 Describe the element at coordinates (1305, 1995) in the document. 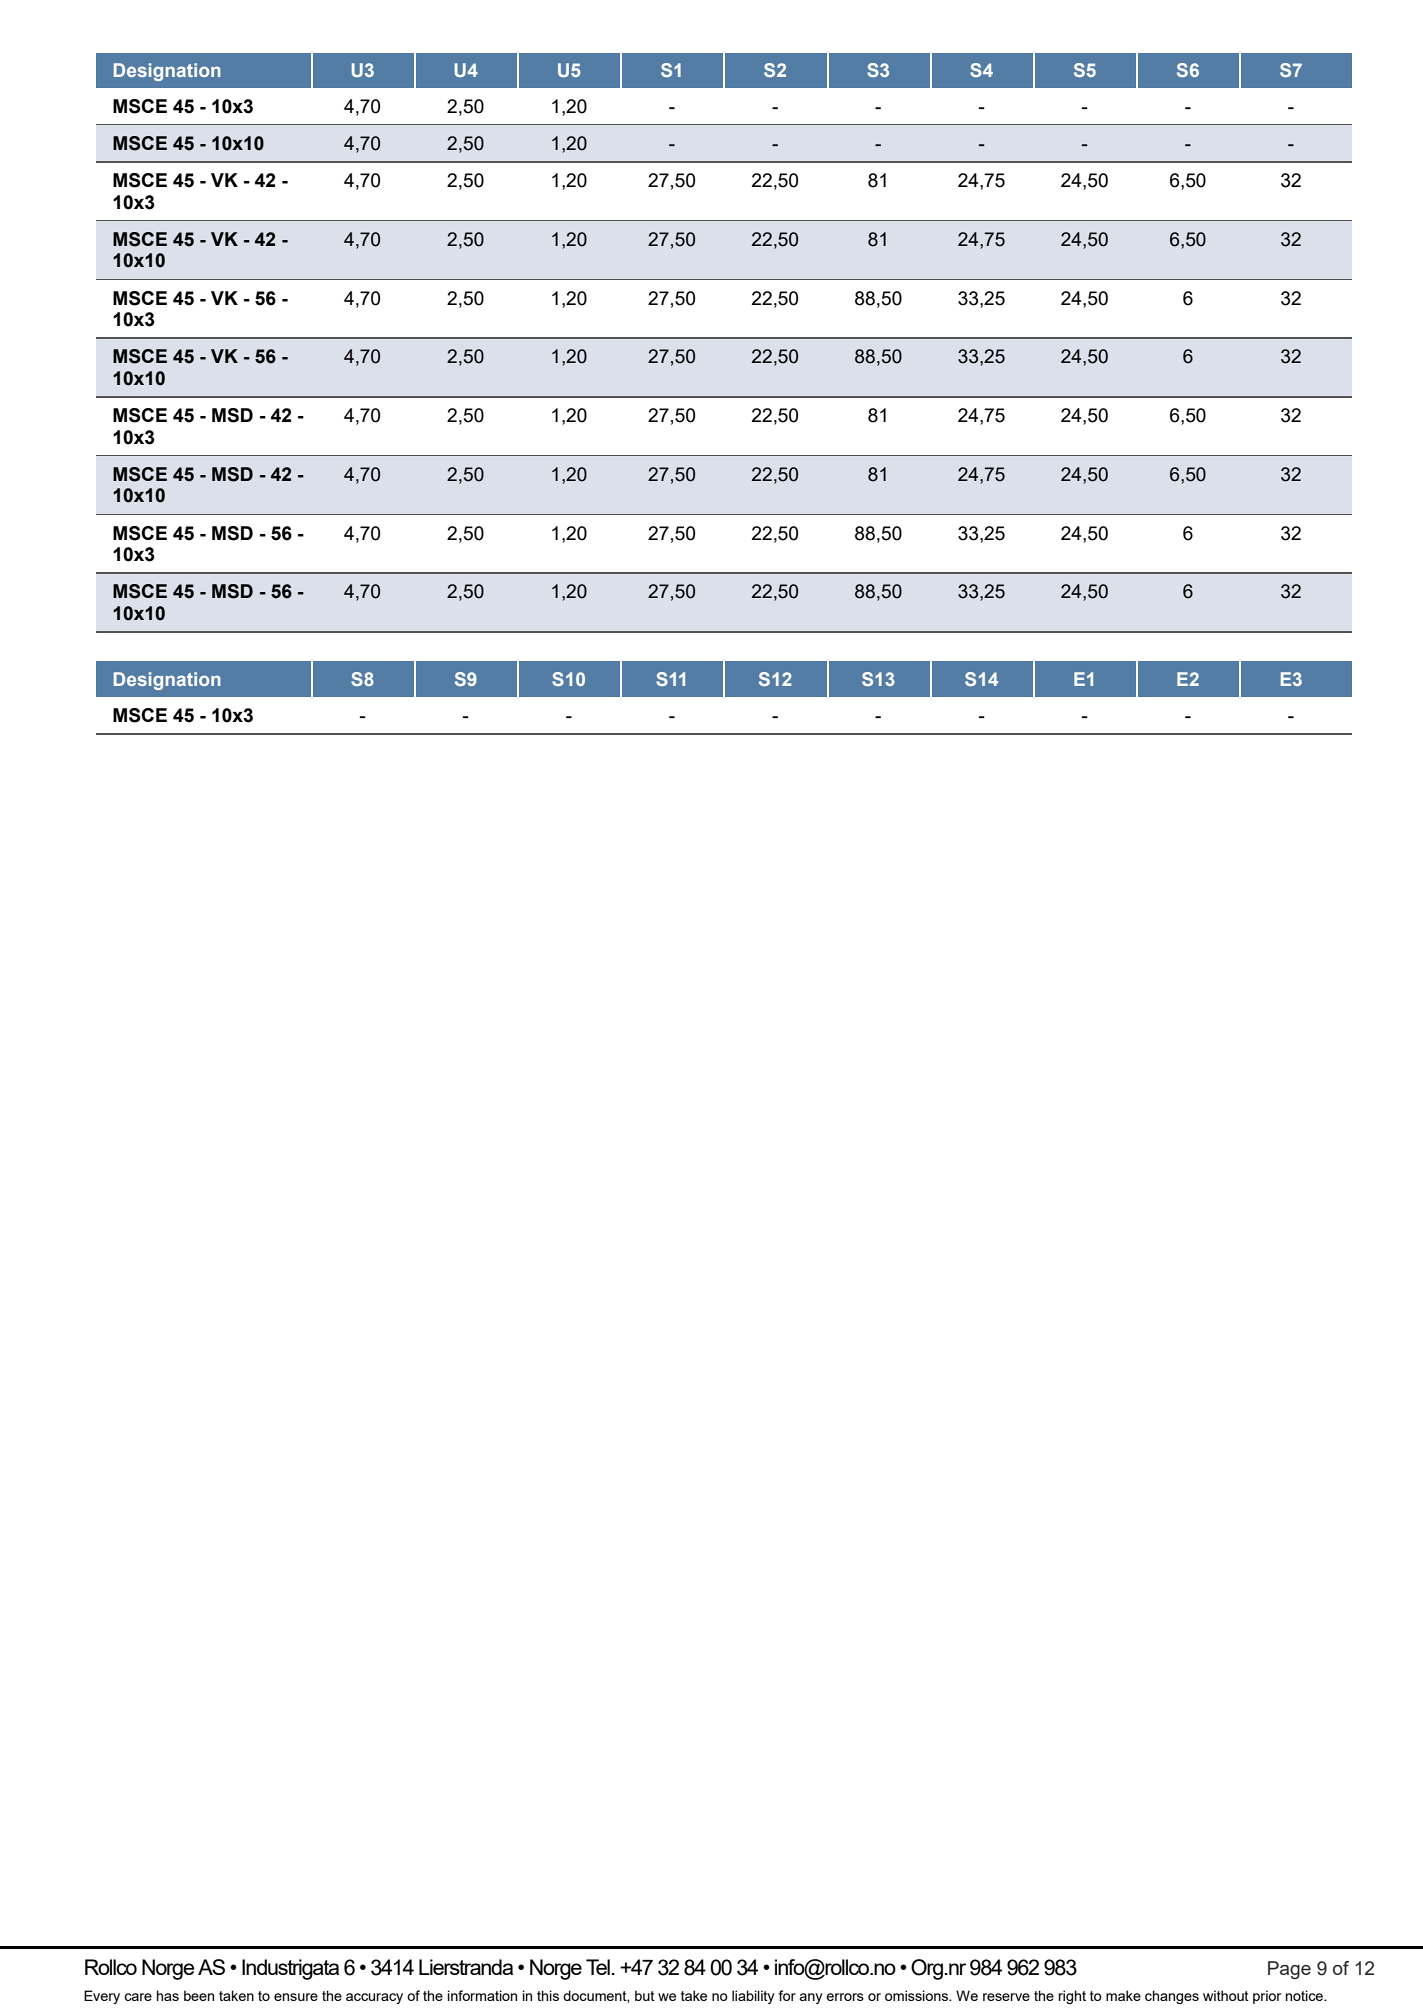

I see `notice` at that location.
